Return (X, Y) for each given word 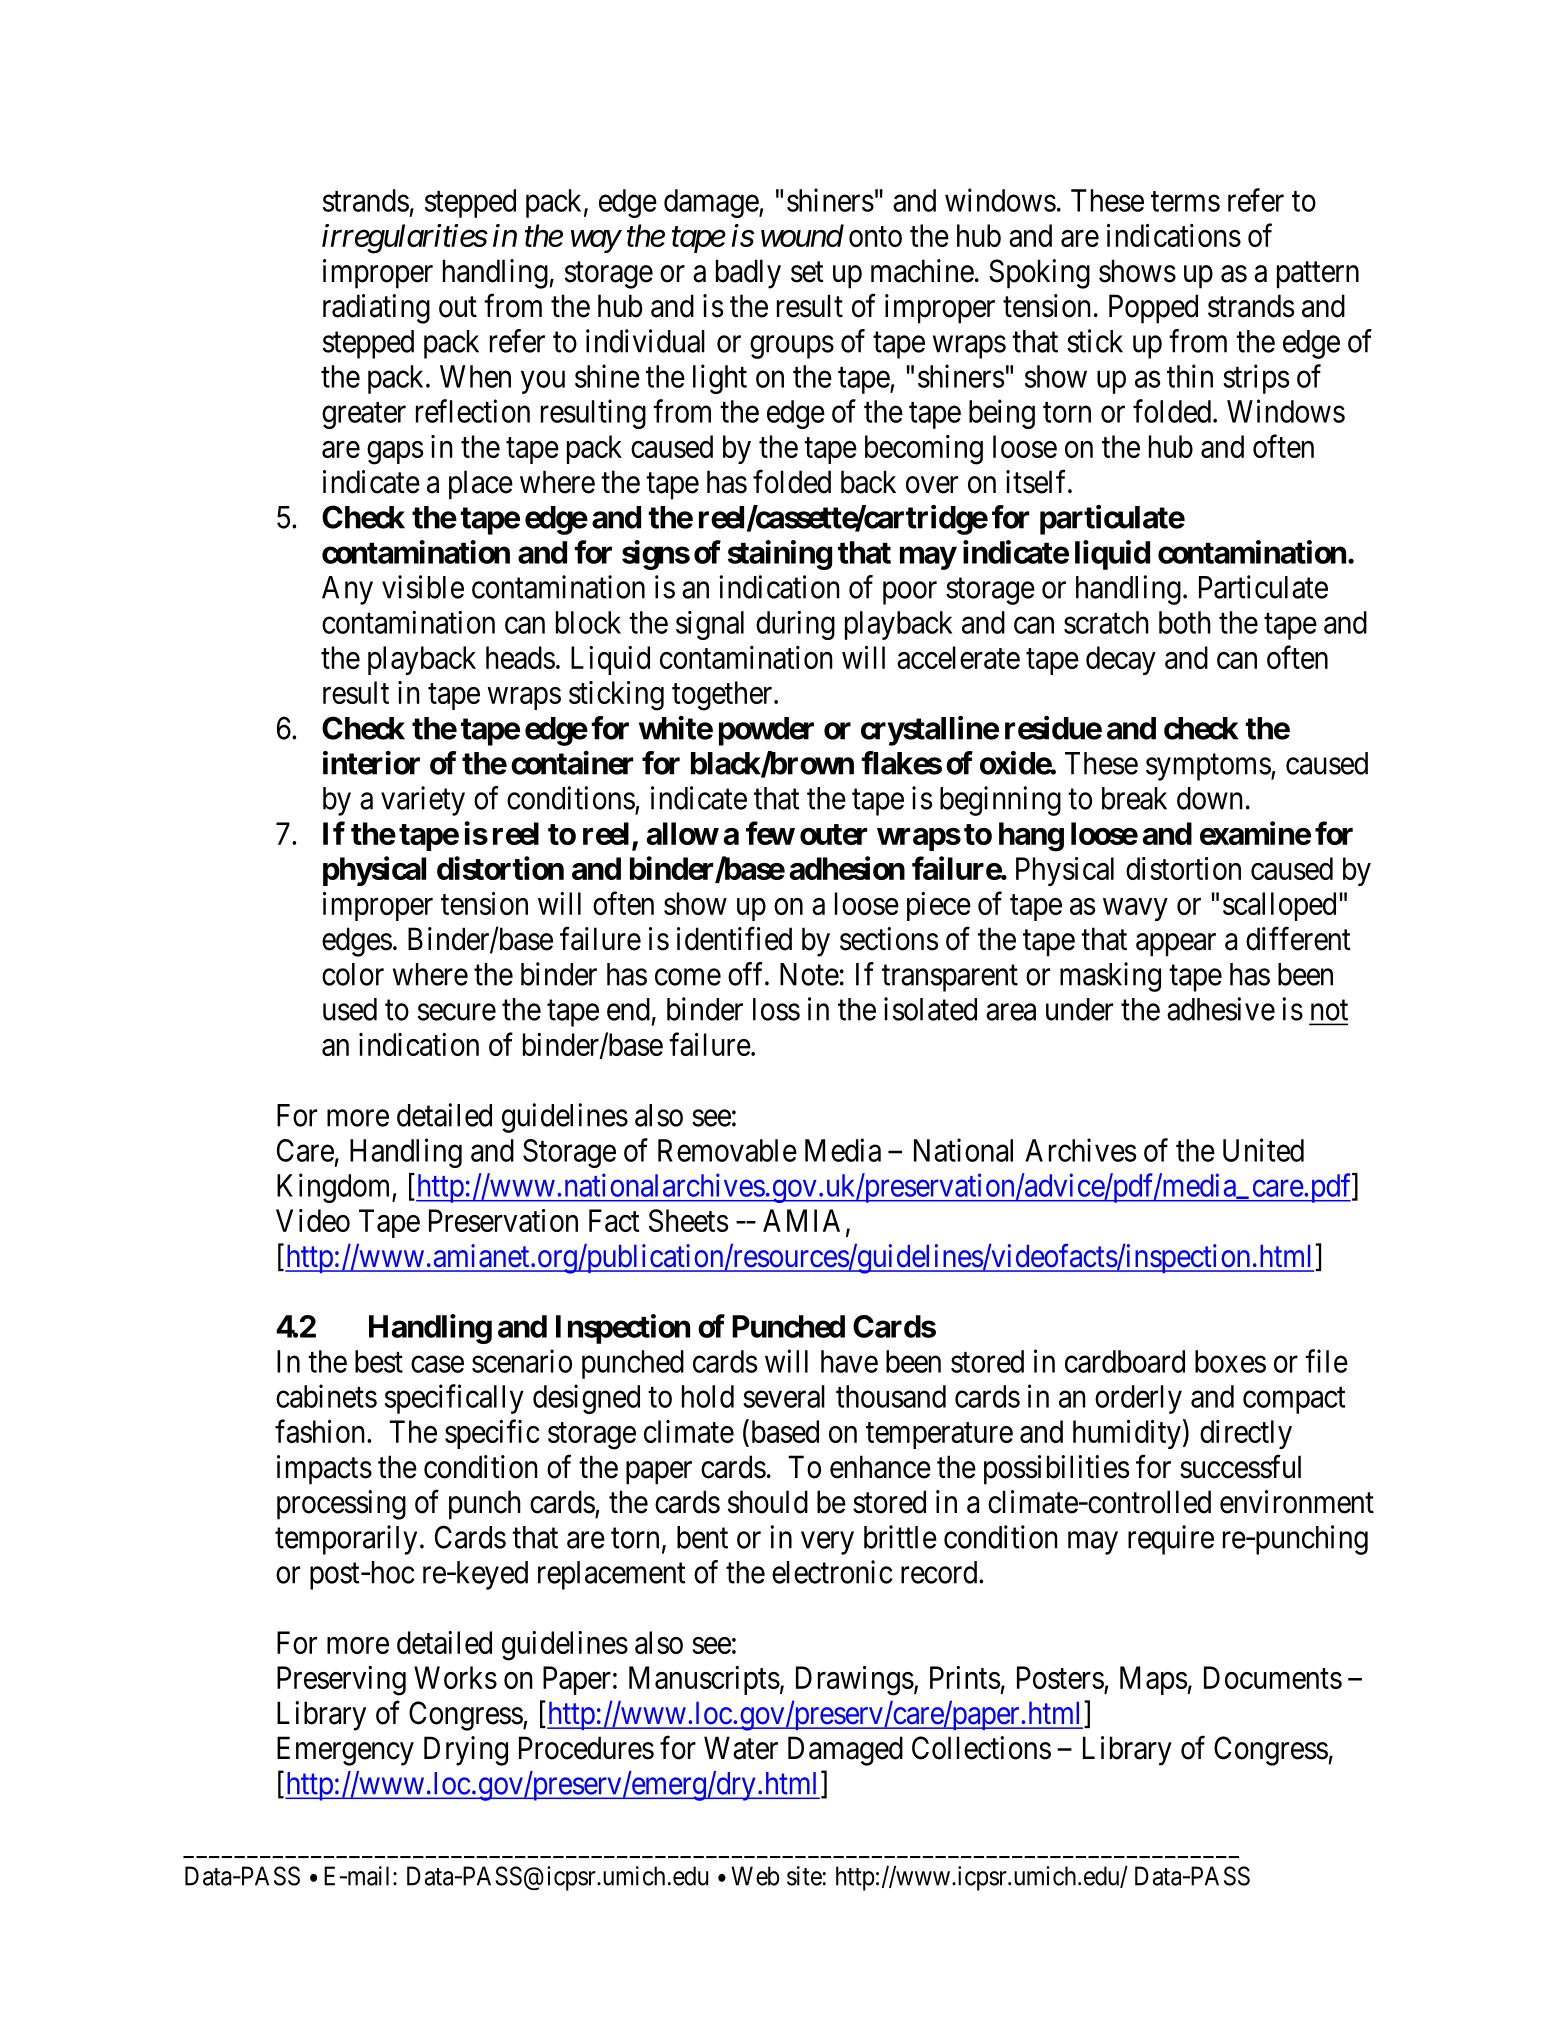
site (804, 1876)
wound (802, 235)
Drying (466, 1751)
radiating (376, 309)
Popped (1153, 309)
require (1171, 1540)
